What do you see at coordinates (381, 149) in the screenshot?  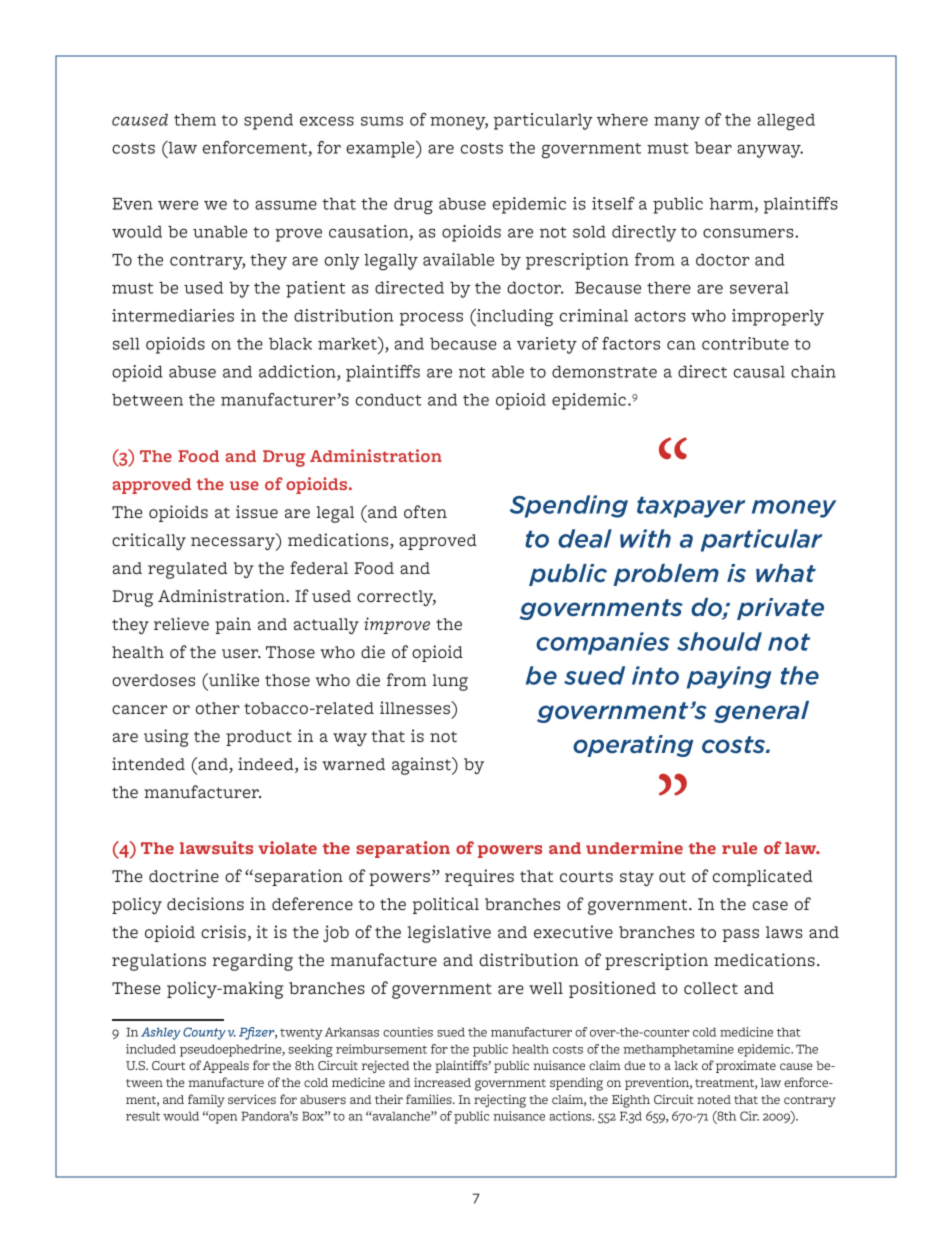 I see `example` at bounding box center [381, 149].
